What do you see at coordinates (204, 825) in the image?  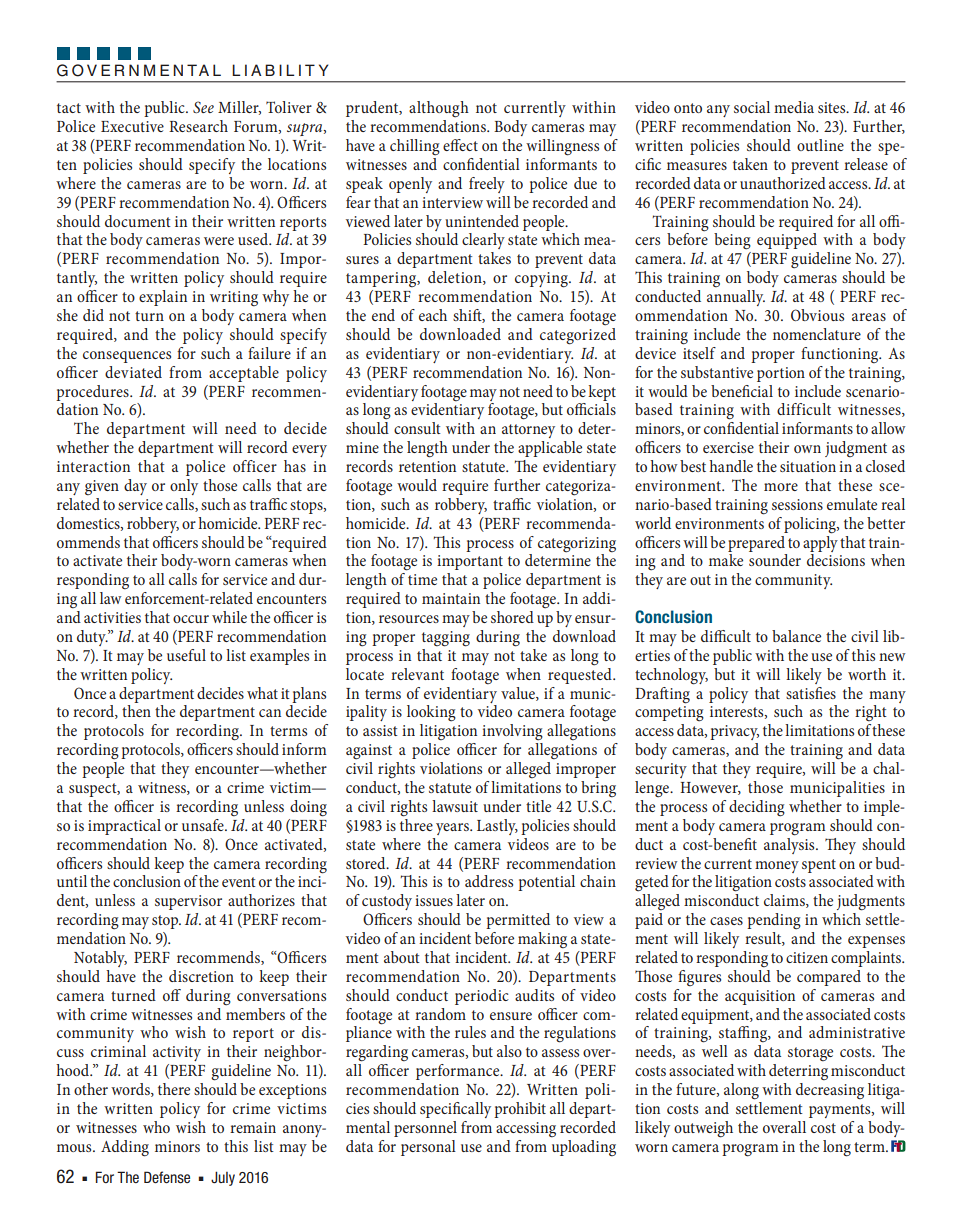 I see `unsafe` at bounding box center [204, 825].
